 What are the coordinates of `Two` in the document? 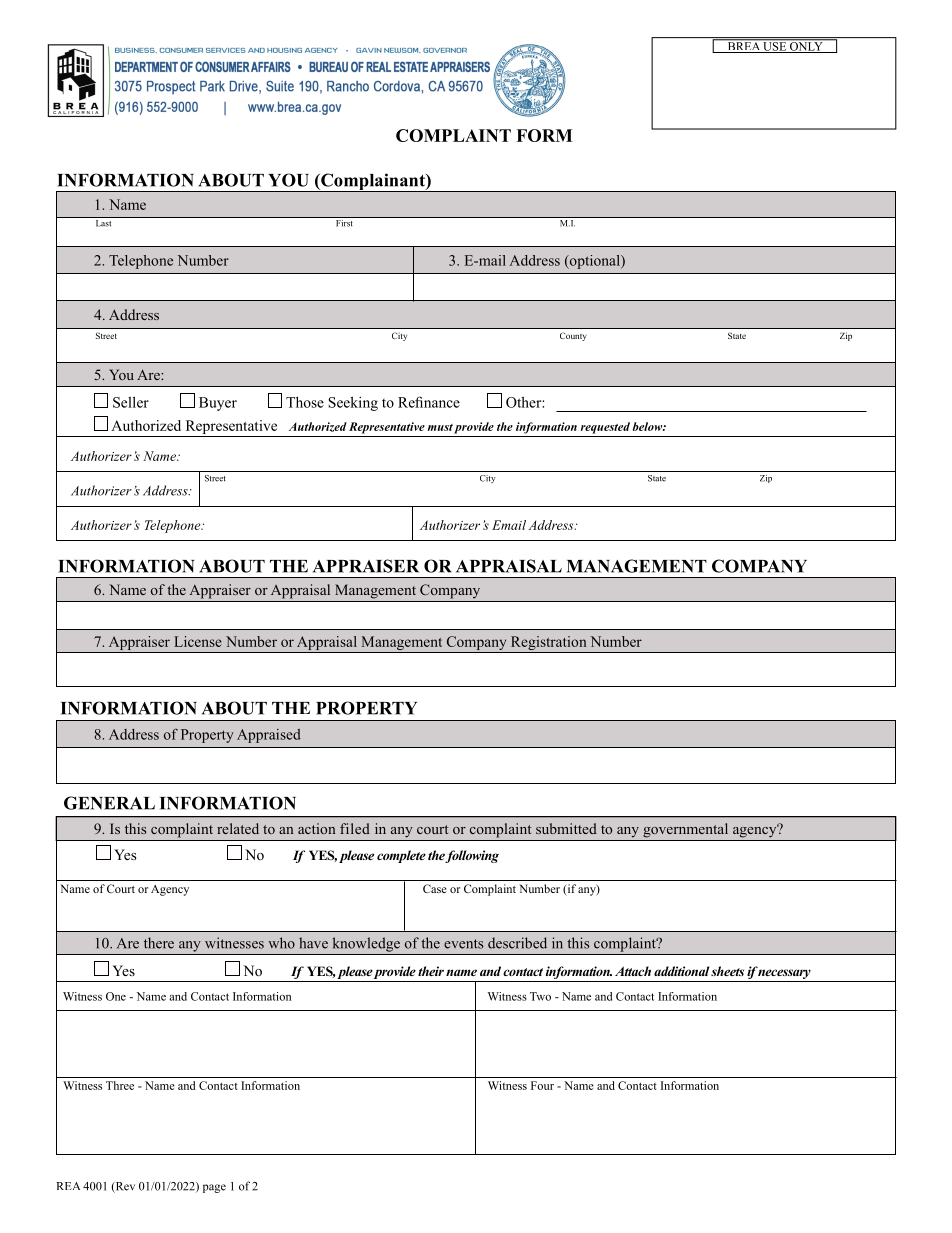 It's located at (540, 996).
